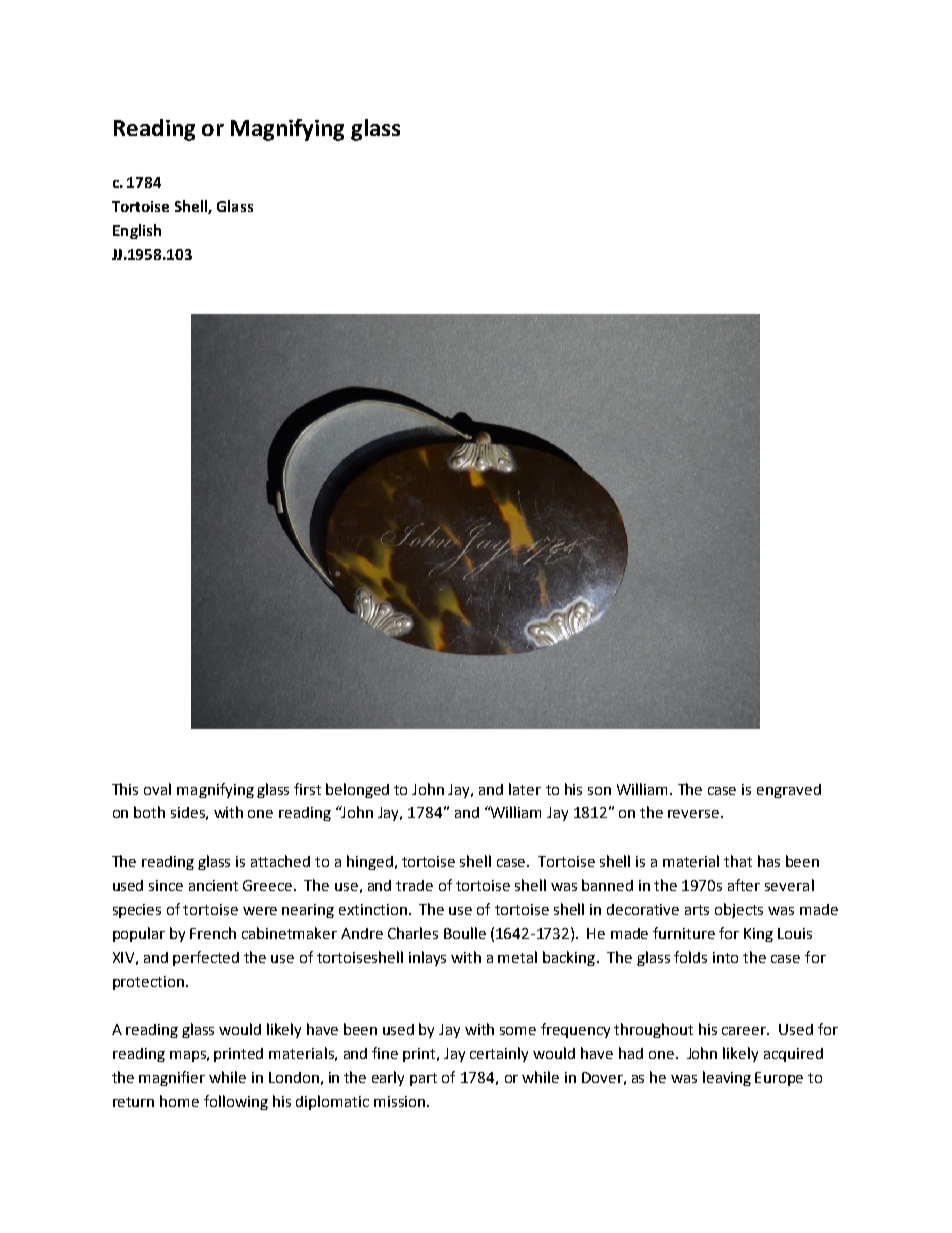  I want to click on English, so click(137, 231).
